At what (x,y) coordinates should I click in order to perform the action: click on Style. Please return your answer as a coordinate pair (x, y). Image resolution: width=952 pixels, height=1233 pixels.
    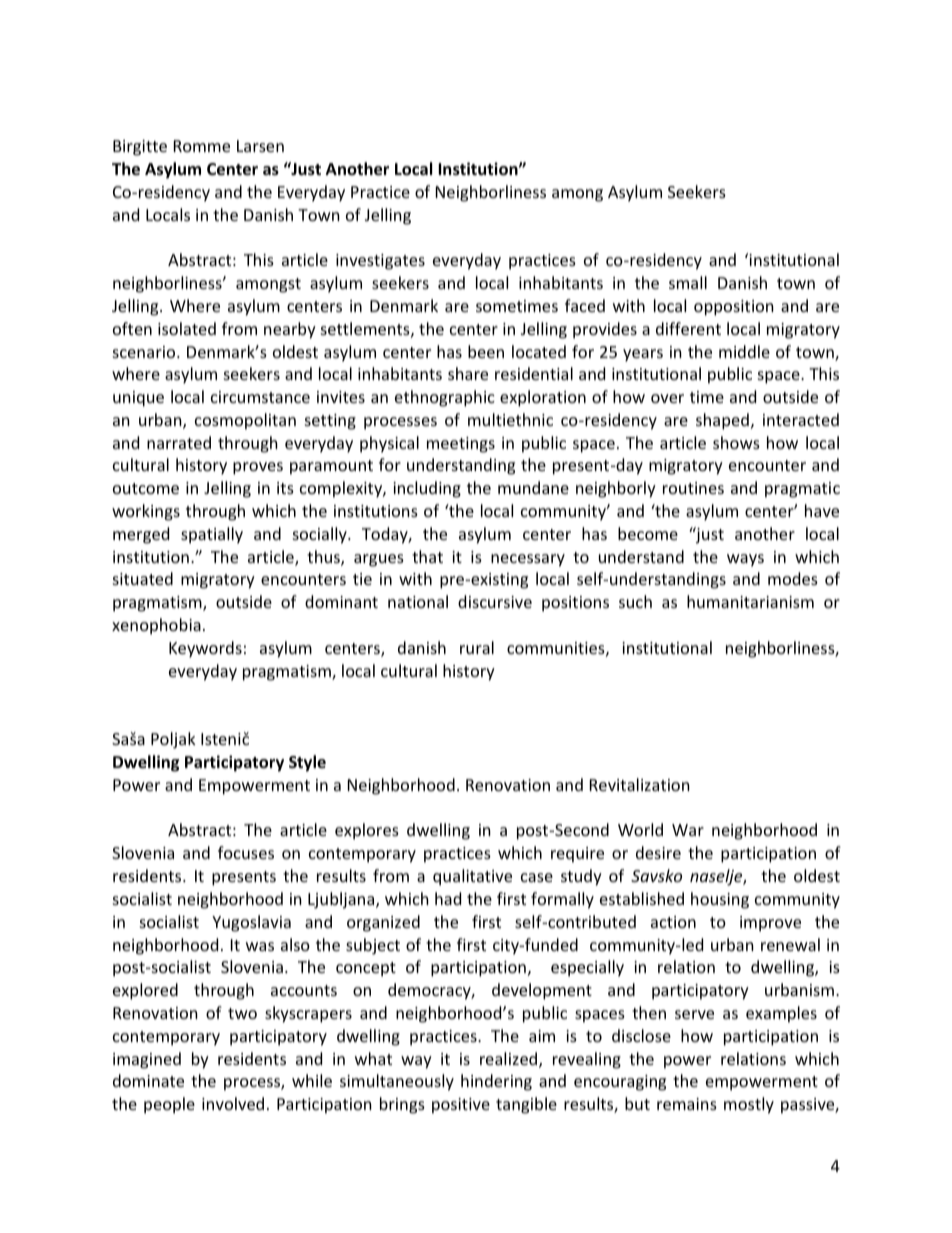
    Looking at the image, I should click on (307, 763).
